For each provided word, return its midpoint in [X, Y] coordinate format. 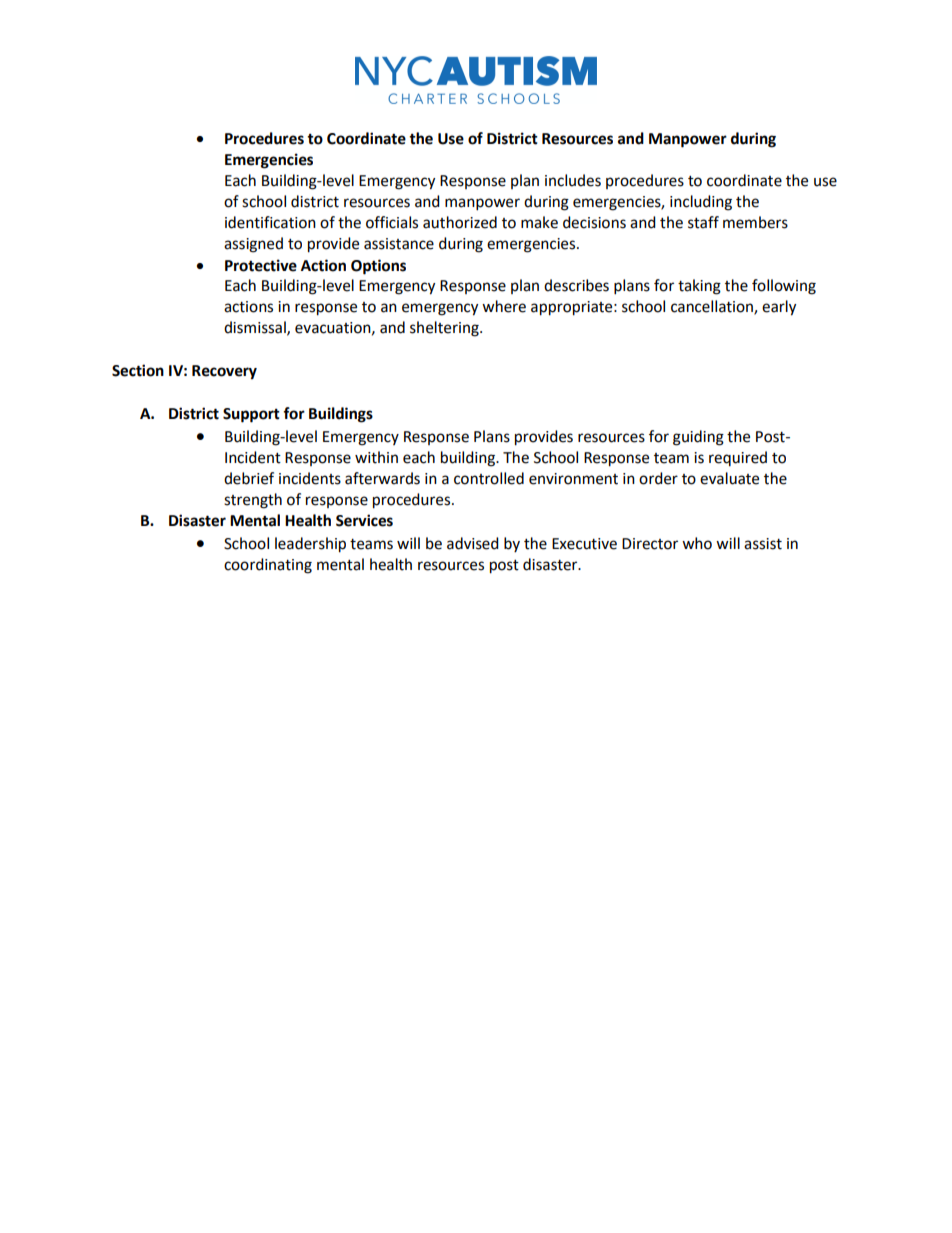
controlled [489, 478]
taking [699, 287]
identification [270, 222]
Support [251, 415]
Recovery [224, 372]
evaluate [729, 478]
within [376, 457]
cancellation [713, 307]
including [701, 203]
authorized [460, 222]
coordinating [268, 566]
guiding [698, 438]
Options [378, 267]
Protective [261, 265]
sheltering [445, 329]
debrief [249, 478]
